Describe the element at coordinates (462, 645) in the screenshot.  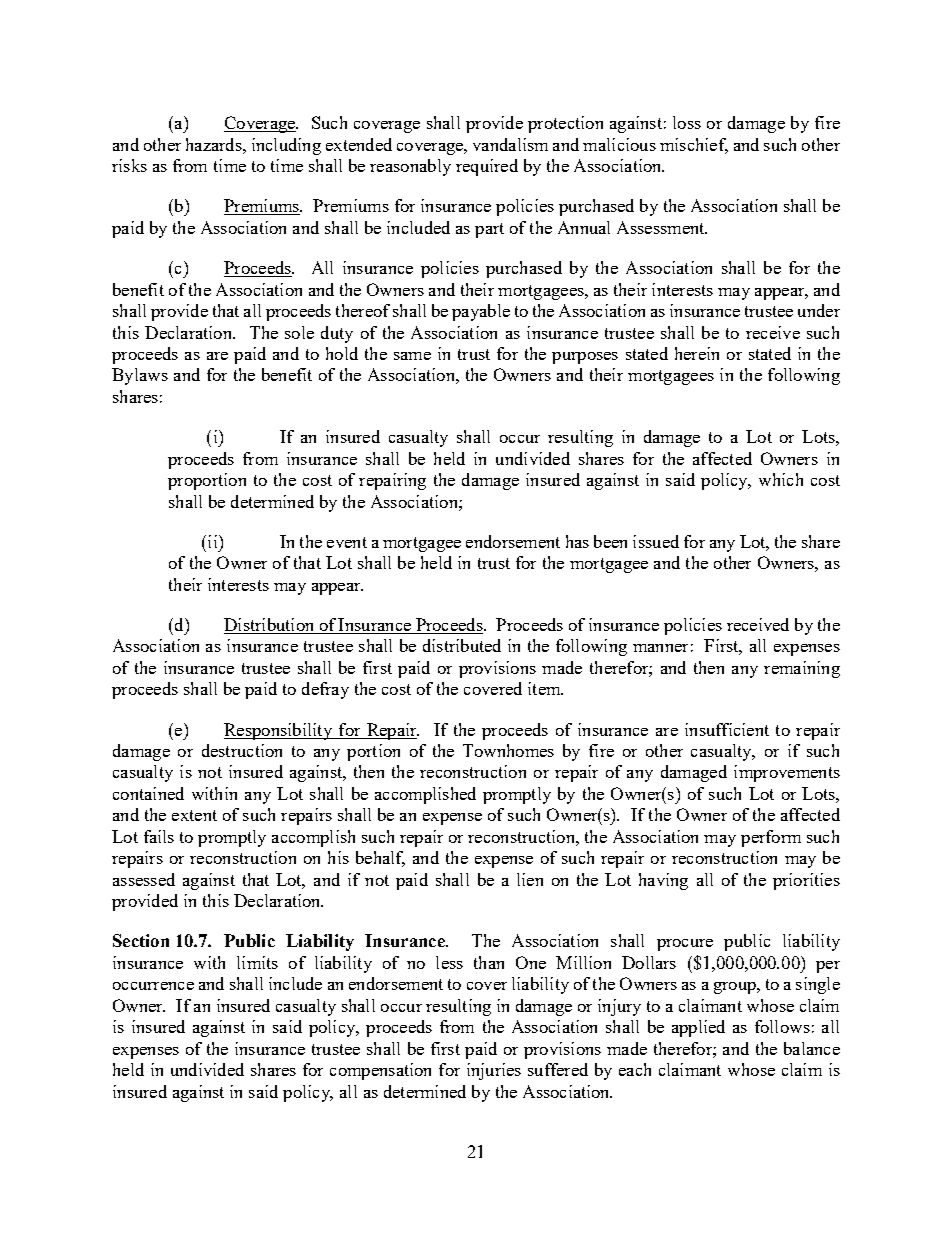
I see `distributed` at that location.
